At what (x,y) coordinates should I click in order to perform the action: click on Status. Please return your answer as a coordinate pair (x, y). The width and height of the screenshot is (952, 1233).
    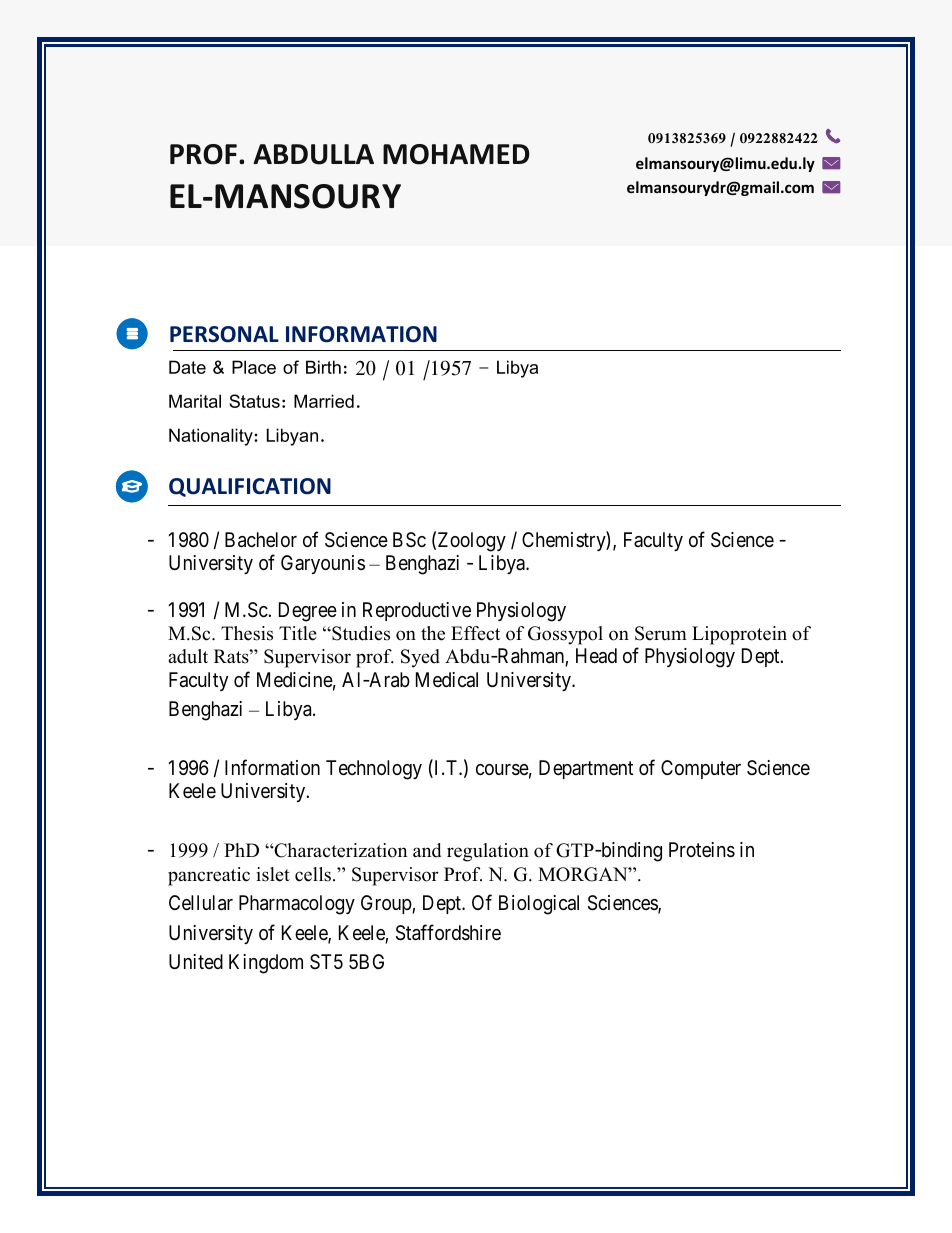
    Looking at the image, I should click on (254, 401).
